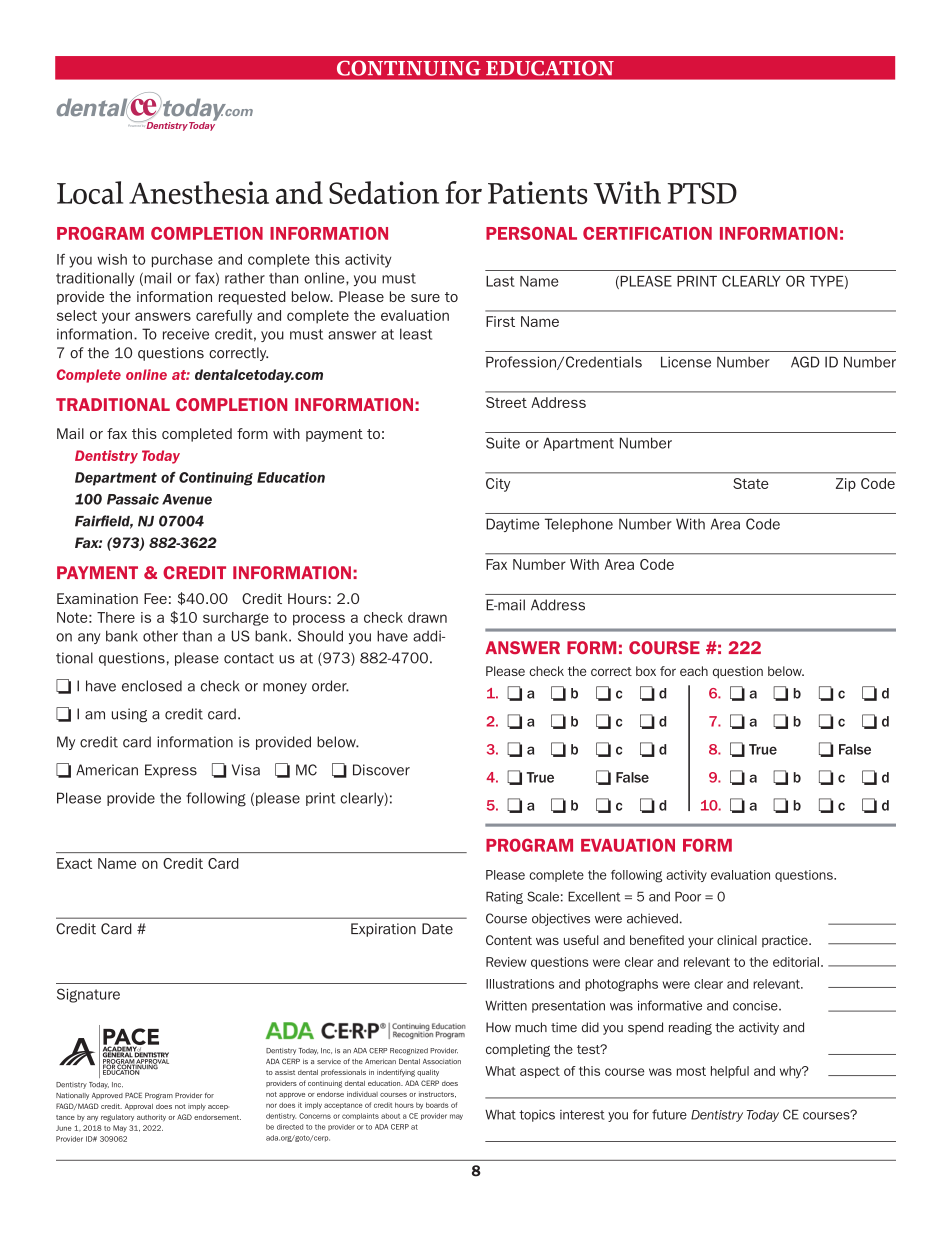 Image resolution: width=952 pixels, height=1233 pixels. What do you see at coordinates (139, 1107) in the page?
I see `Approval` at bounding box center [139, 1107].
